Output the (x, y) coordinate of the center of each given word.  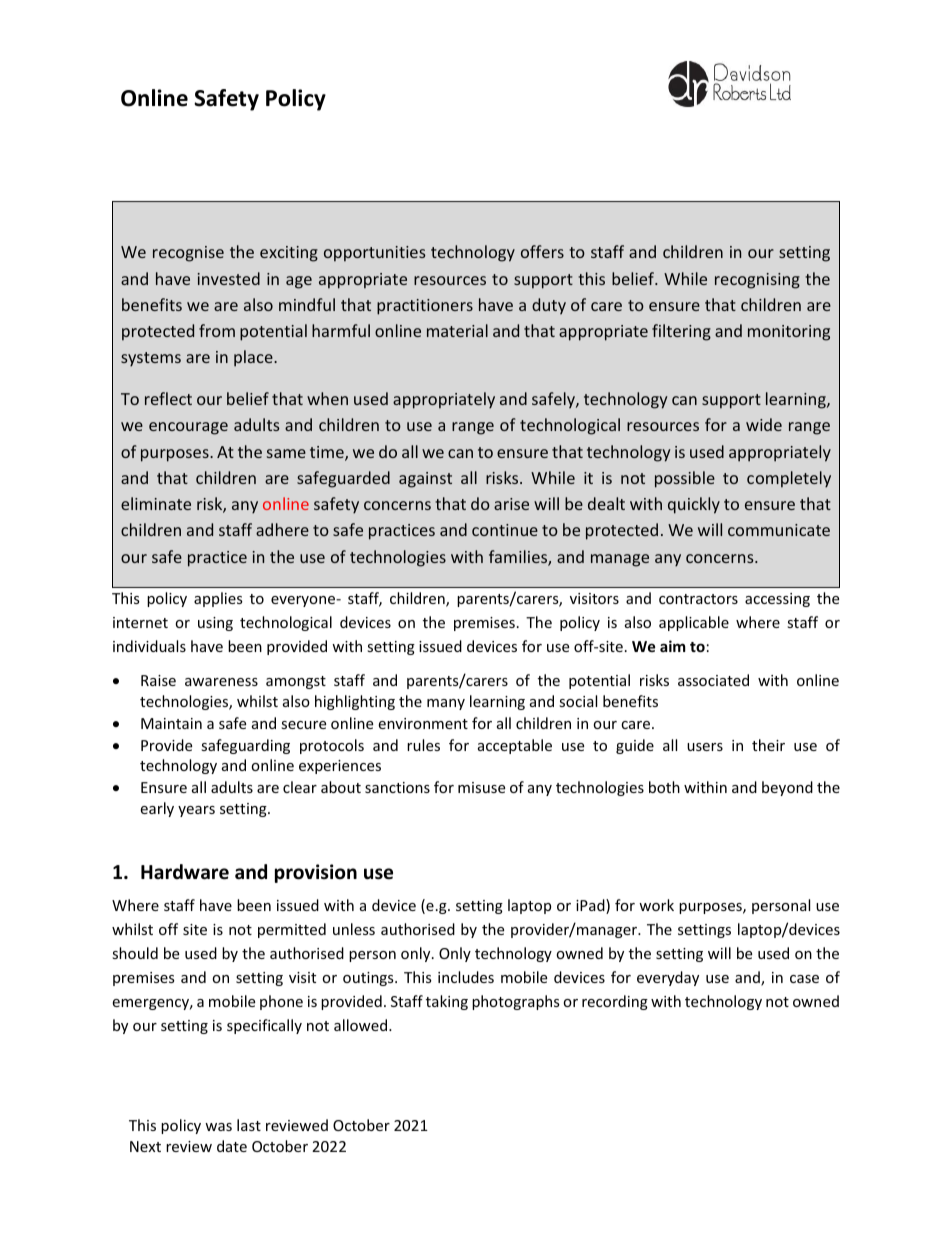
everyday (668, 978)
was (218, 1127)
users (705, 747)
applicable (694, 623)
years (196, 811)
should (135, 953)
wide (764, 424)
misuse (481, 787)
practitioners (425, 307)
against (425, 480)
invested (229, 278)
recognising (757, 281)
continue (505, 530)
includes (466, 977)
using (215, 624)
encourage (188, 428)
